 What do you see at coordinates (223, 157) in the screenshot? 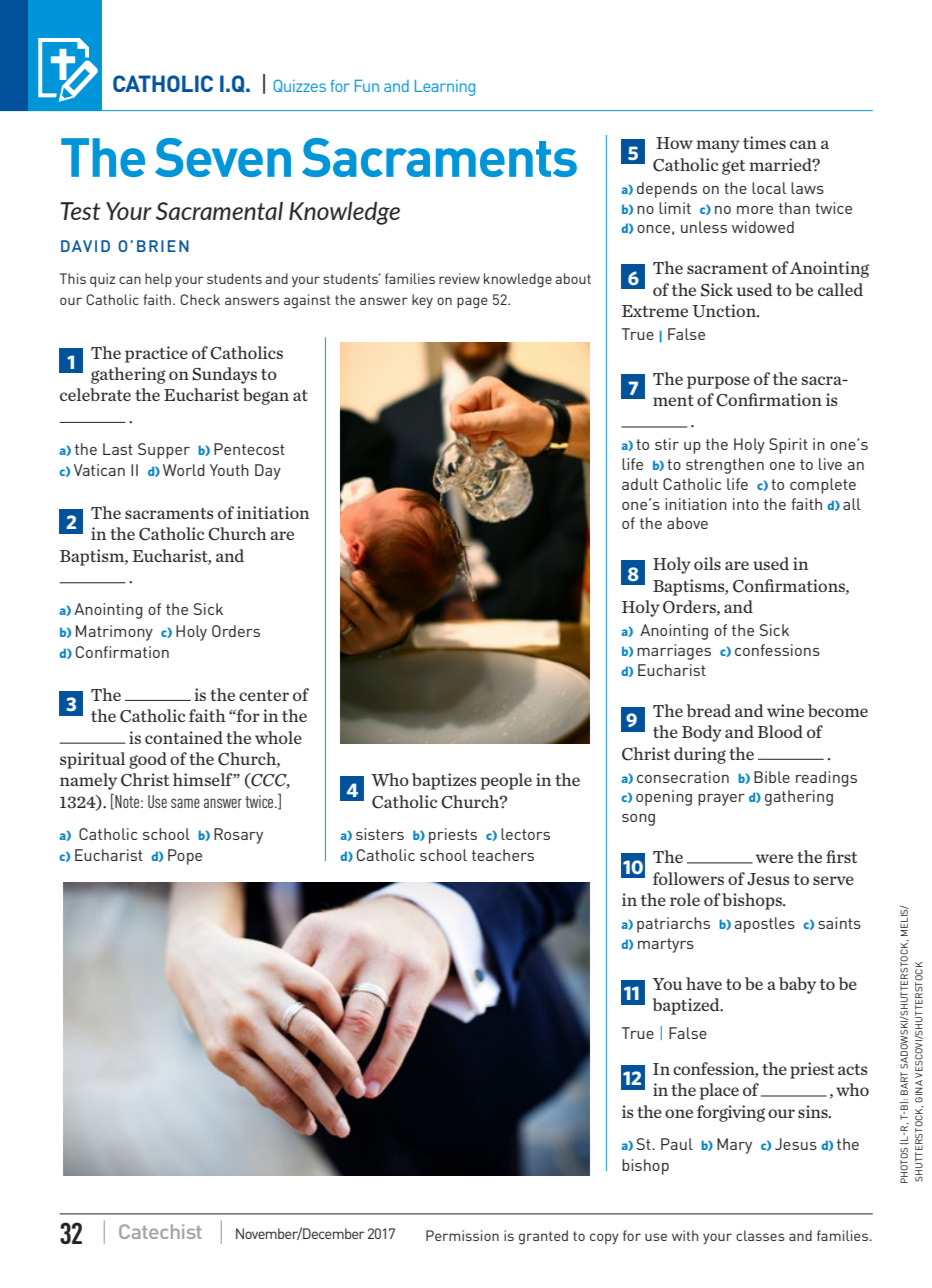
I see `Seven` at bounding box center [223, 157].
